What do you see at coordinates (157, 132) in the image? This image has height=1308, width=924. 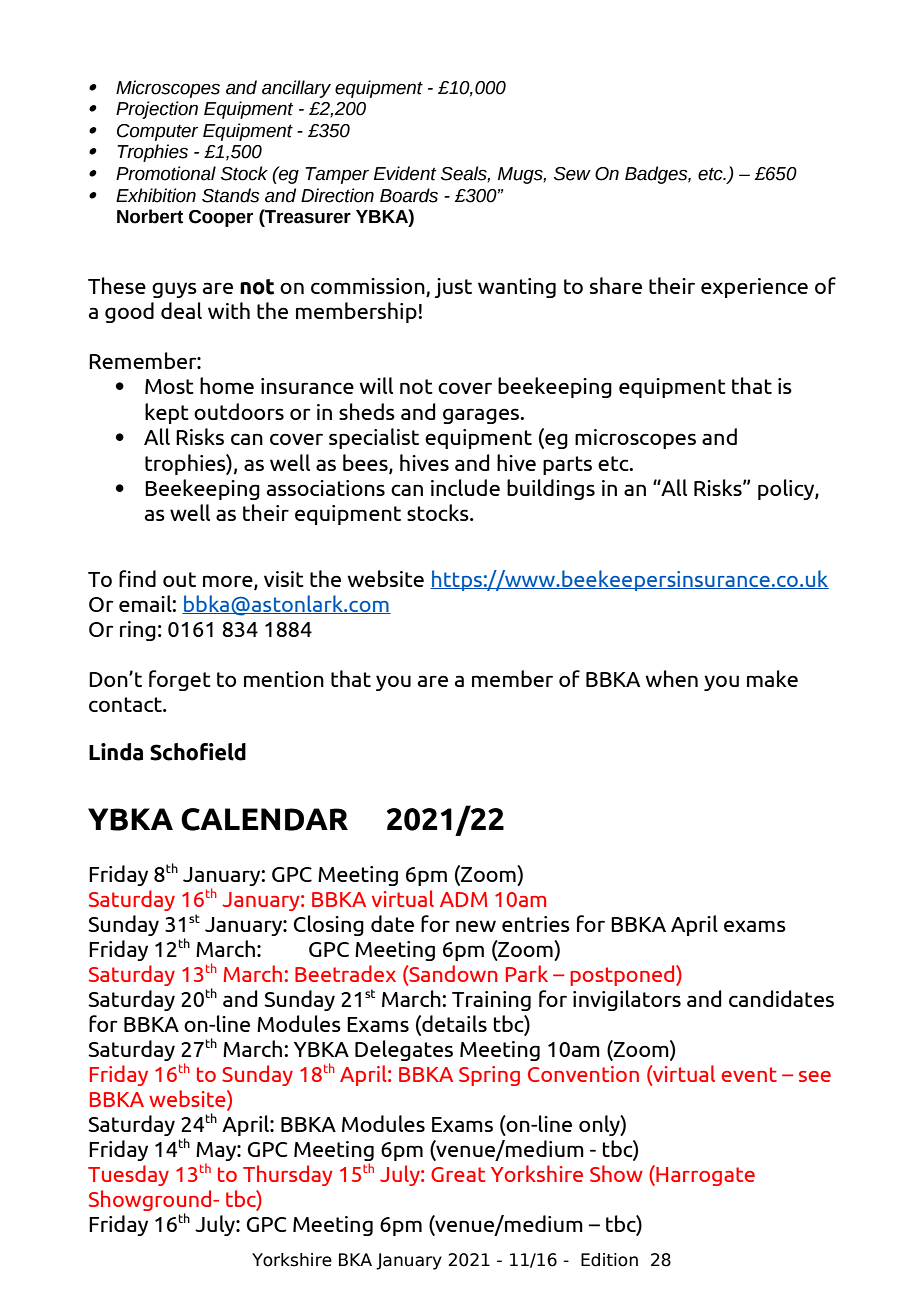 I see `Computer` at bounding box center [157, 132].
